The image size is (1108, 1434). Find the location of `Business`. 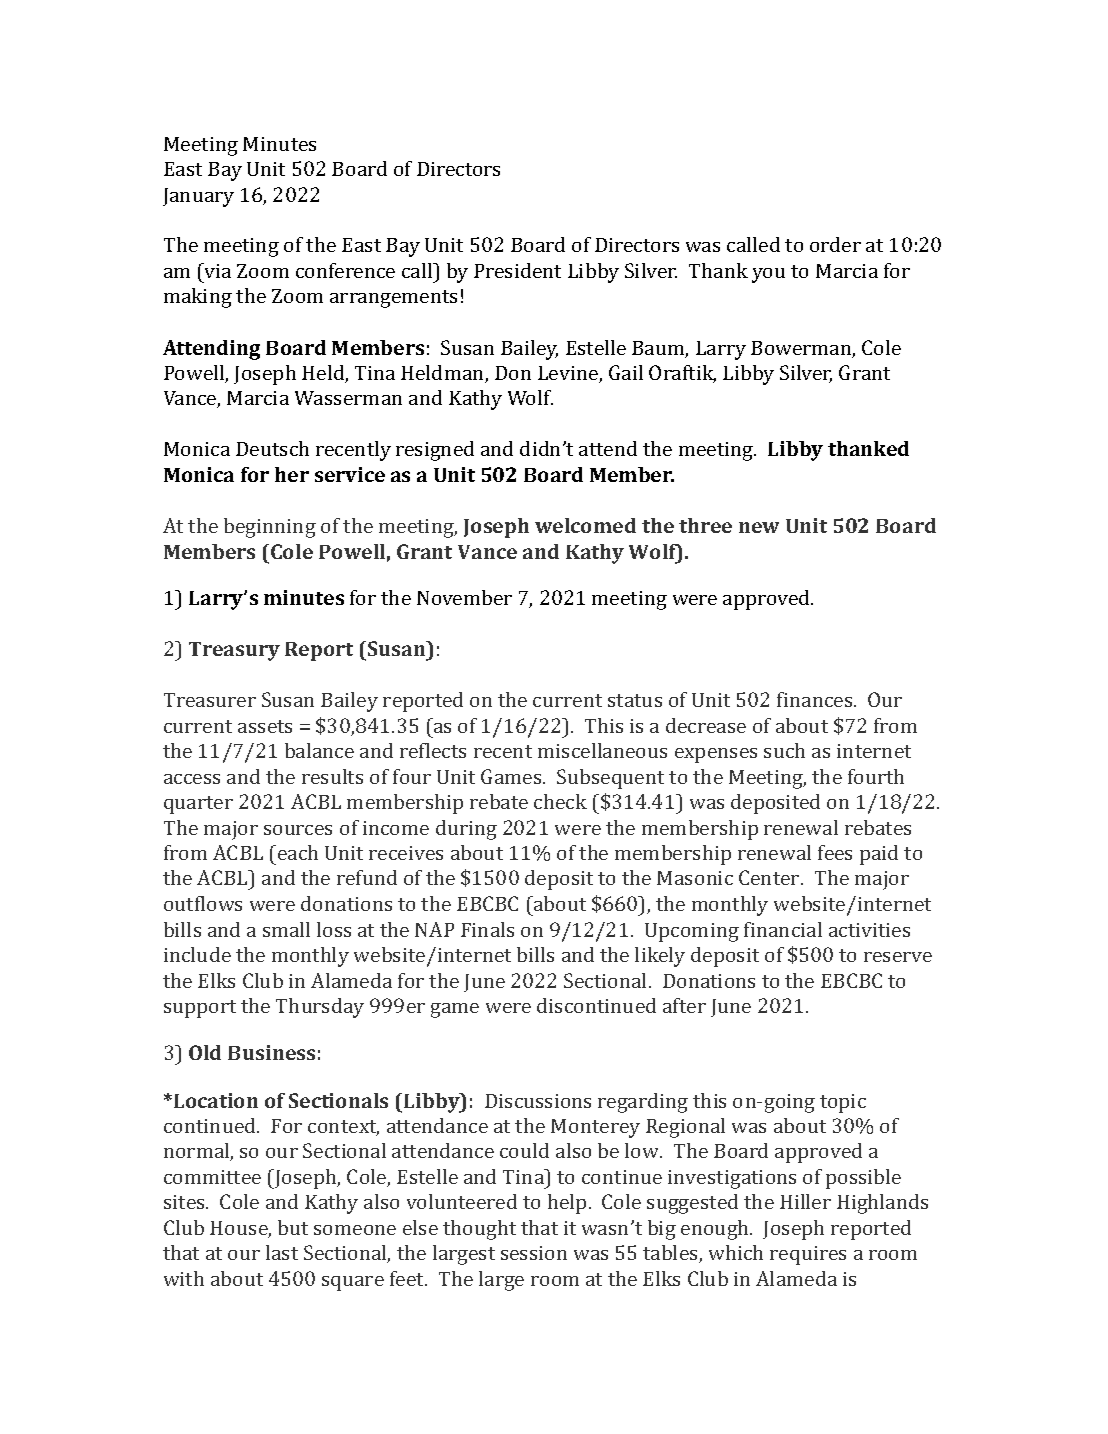

Business is located at coordinates (271, 1052).
